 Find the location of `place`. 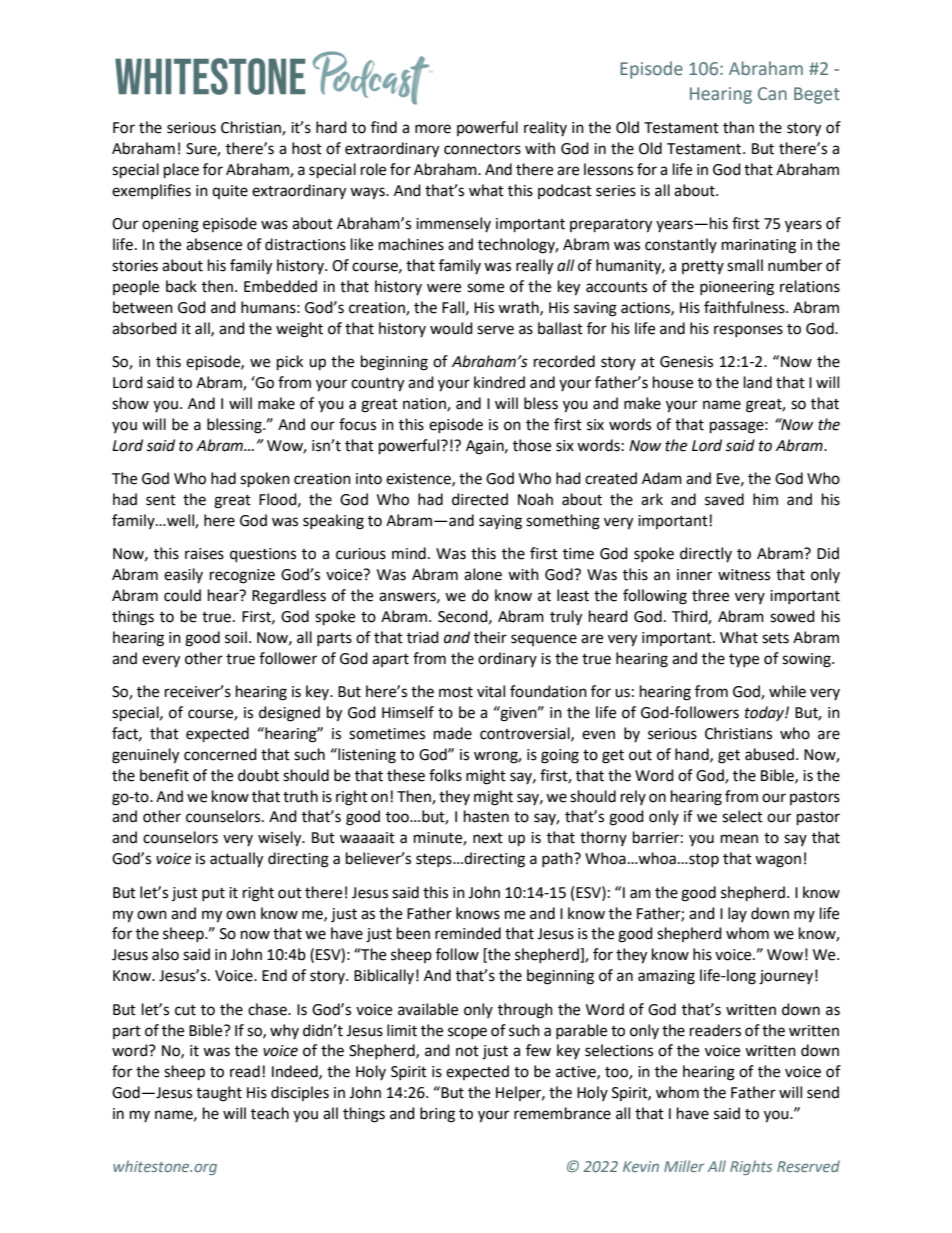

place is located at coordinates (181, 171).
